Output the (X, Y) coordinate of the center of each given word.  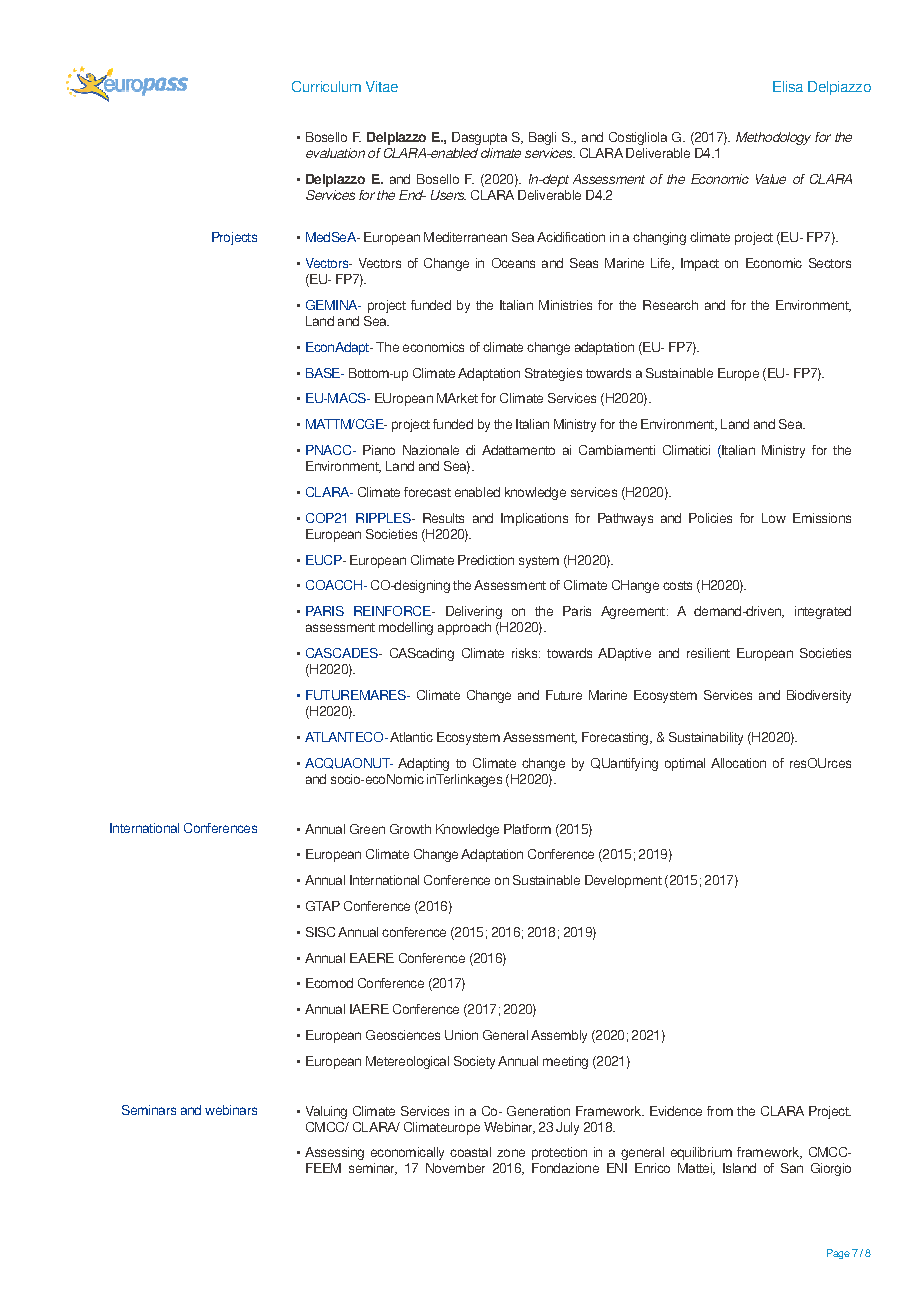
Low (774, 518)
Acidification (571, 237)
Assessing (334, 1153)
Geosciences (403, 1035)
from (720, 1111)
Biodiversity (819, 696)
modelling (406, 628)
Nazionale (431, 450)
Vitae (382, 86)
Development (623, 881)
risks (526, 653)
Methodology (773, 138)
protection (559, 1153)
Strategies (553, 374)
